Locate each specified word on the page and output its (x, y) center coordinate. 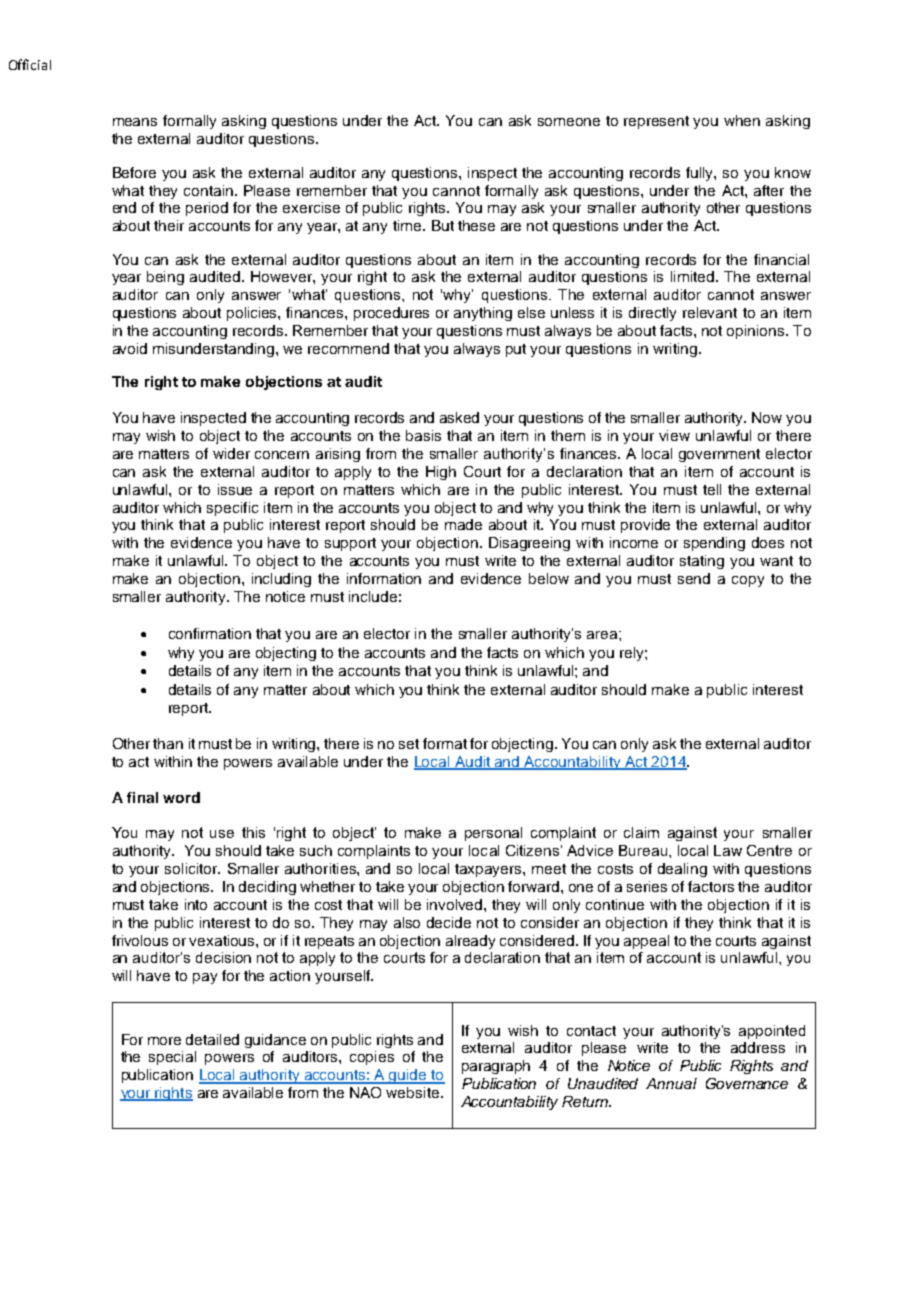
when (742, 120)
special (172, 1058)
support (350, 544)
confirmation (210, 633)
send (694, 578)
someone (569, 122)
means (135, 122)
